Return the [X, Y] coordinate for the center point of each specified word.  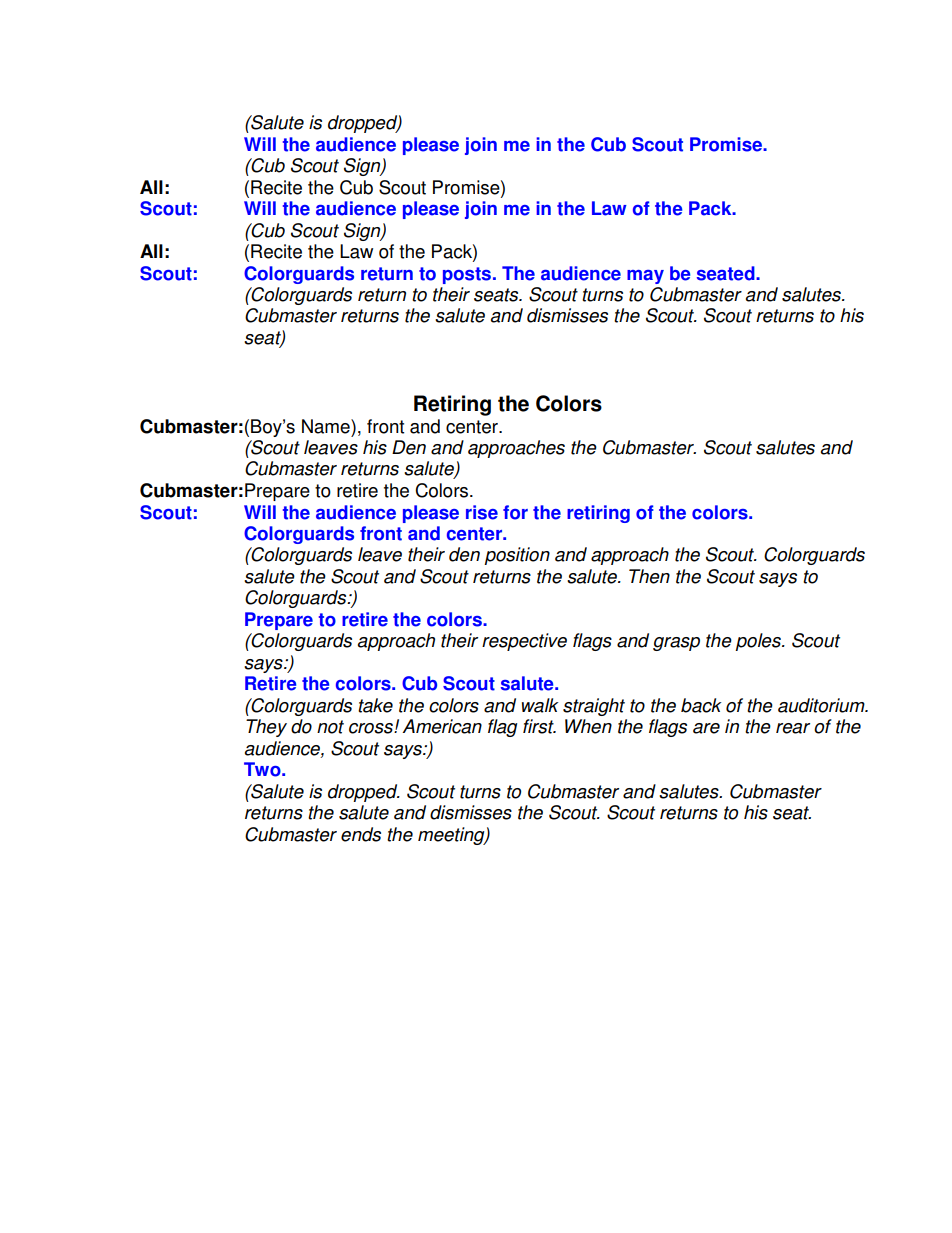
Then [649, 576]
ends [361, 834]
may [645, 277]
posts [467, 275]
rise [482, 512]
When [588, 726]
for [515, 512]
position [517, 556]
